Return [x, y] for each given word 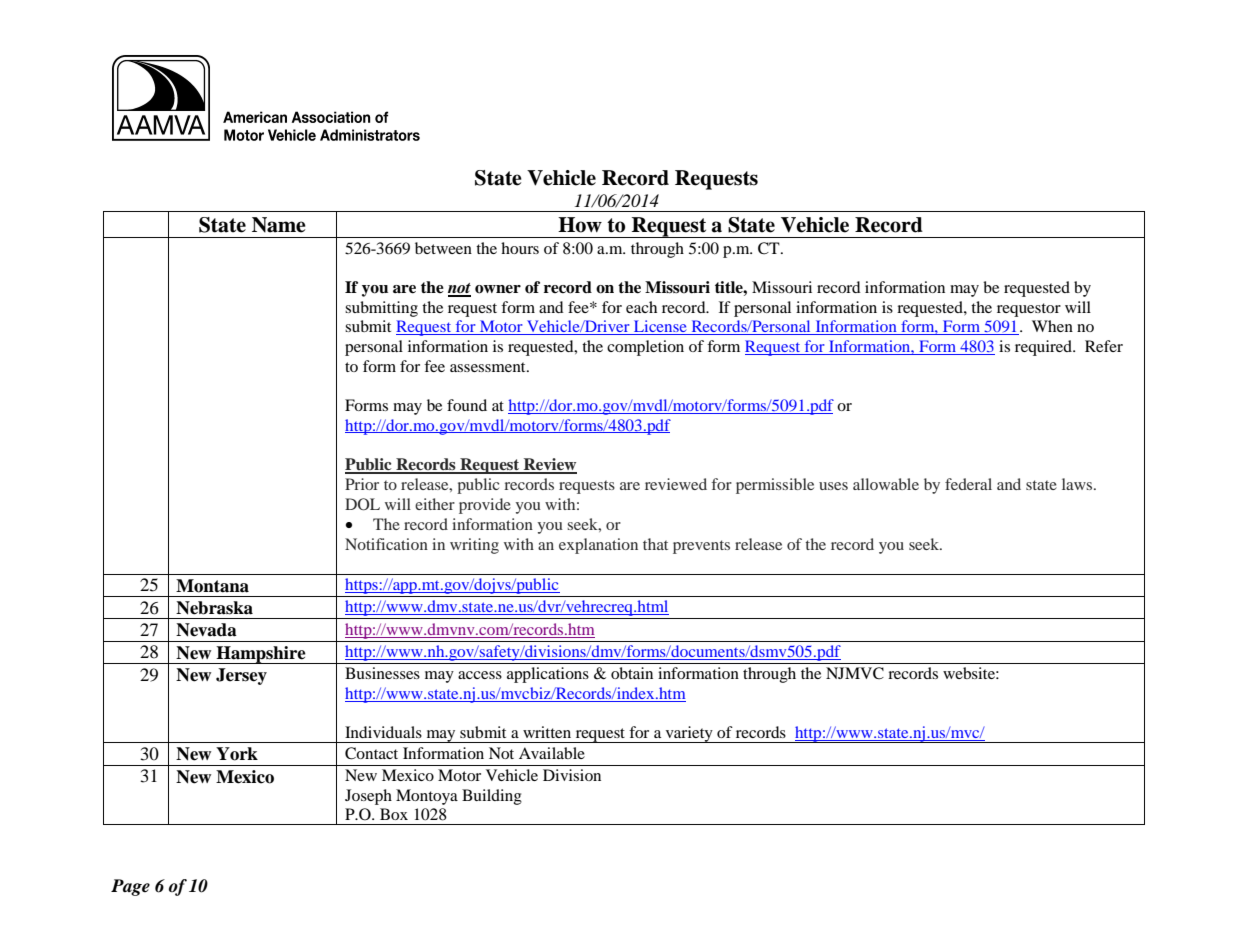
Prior [362, 484]
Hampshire [261, 655]
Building [492, 797]
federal [968, 484]
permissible [775, 486]
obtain [632, 673]
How [580, 225]
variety [689, 734]
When [1052, 326]
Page [130, 887]
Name [279, 225]
